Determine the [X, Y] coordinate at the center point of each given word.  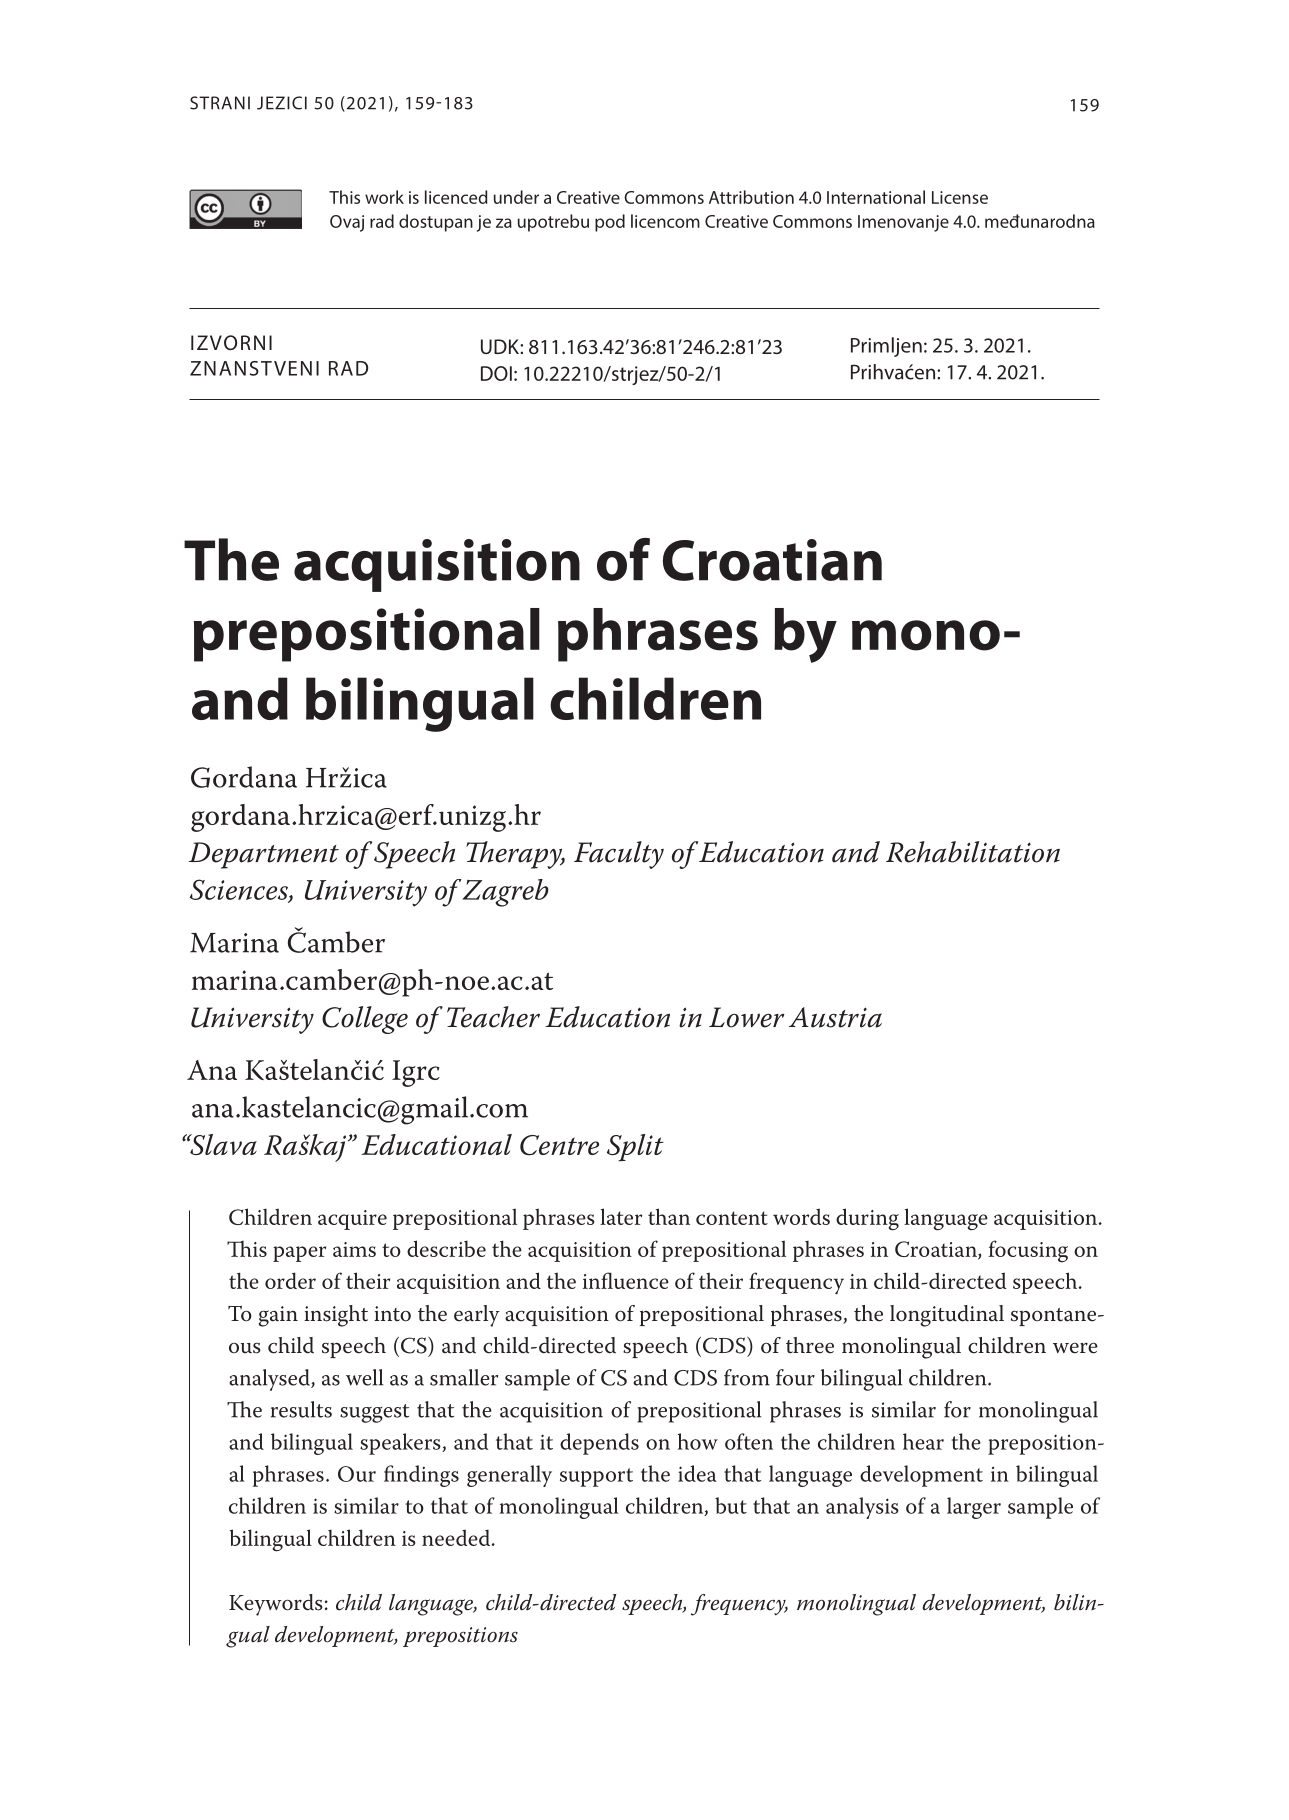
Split [635, 1148]
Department [264, 855]
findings [421, 1476]
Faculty [619, 855]
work [384, 197]
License [960, 197]
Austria [835, 1017]
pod [610, 223]
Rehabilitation [973, 852]
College [365, 1020]
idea [697, 1473]
